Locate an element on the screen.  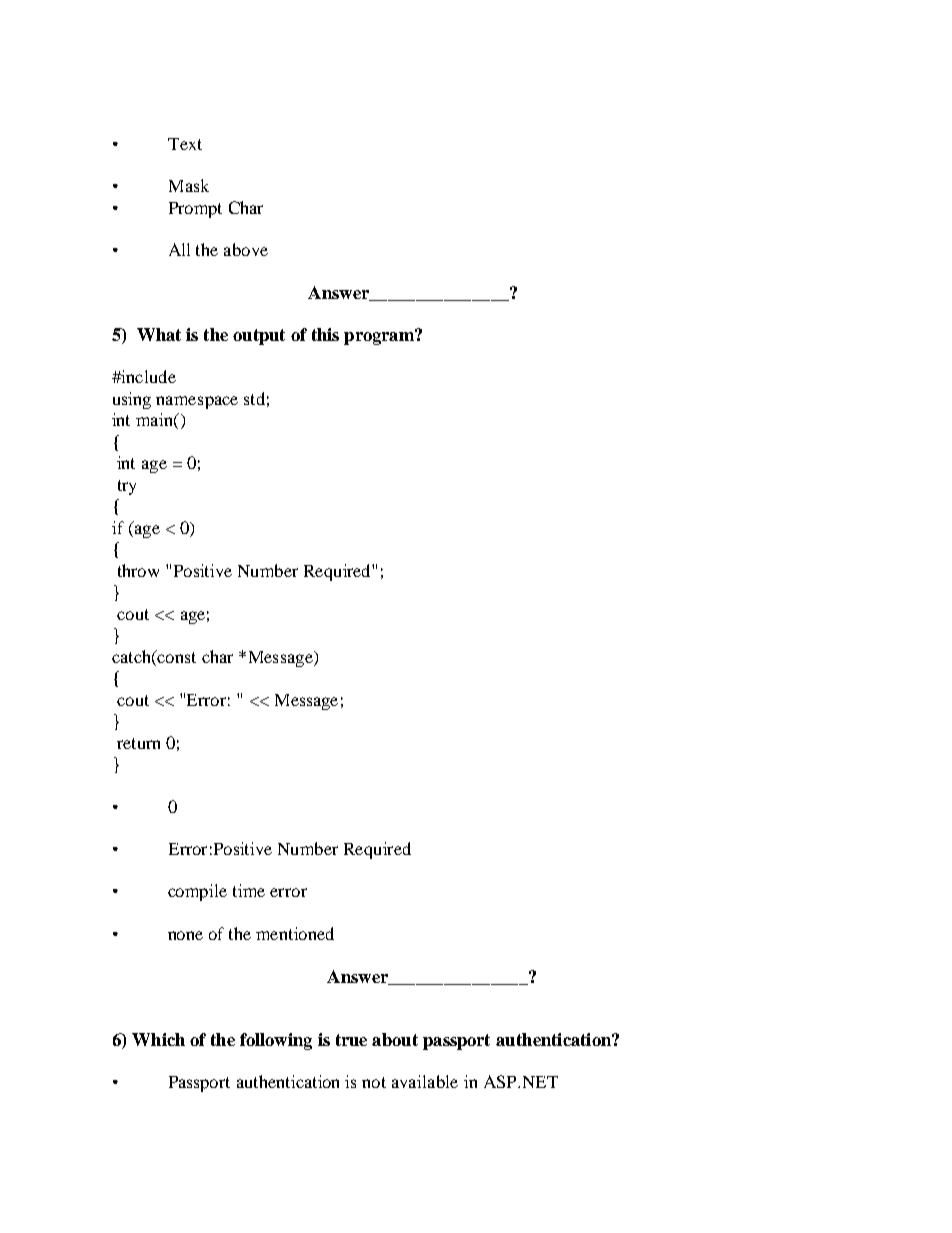
this is located at coordinates (325, 334).
